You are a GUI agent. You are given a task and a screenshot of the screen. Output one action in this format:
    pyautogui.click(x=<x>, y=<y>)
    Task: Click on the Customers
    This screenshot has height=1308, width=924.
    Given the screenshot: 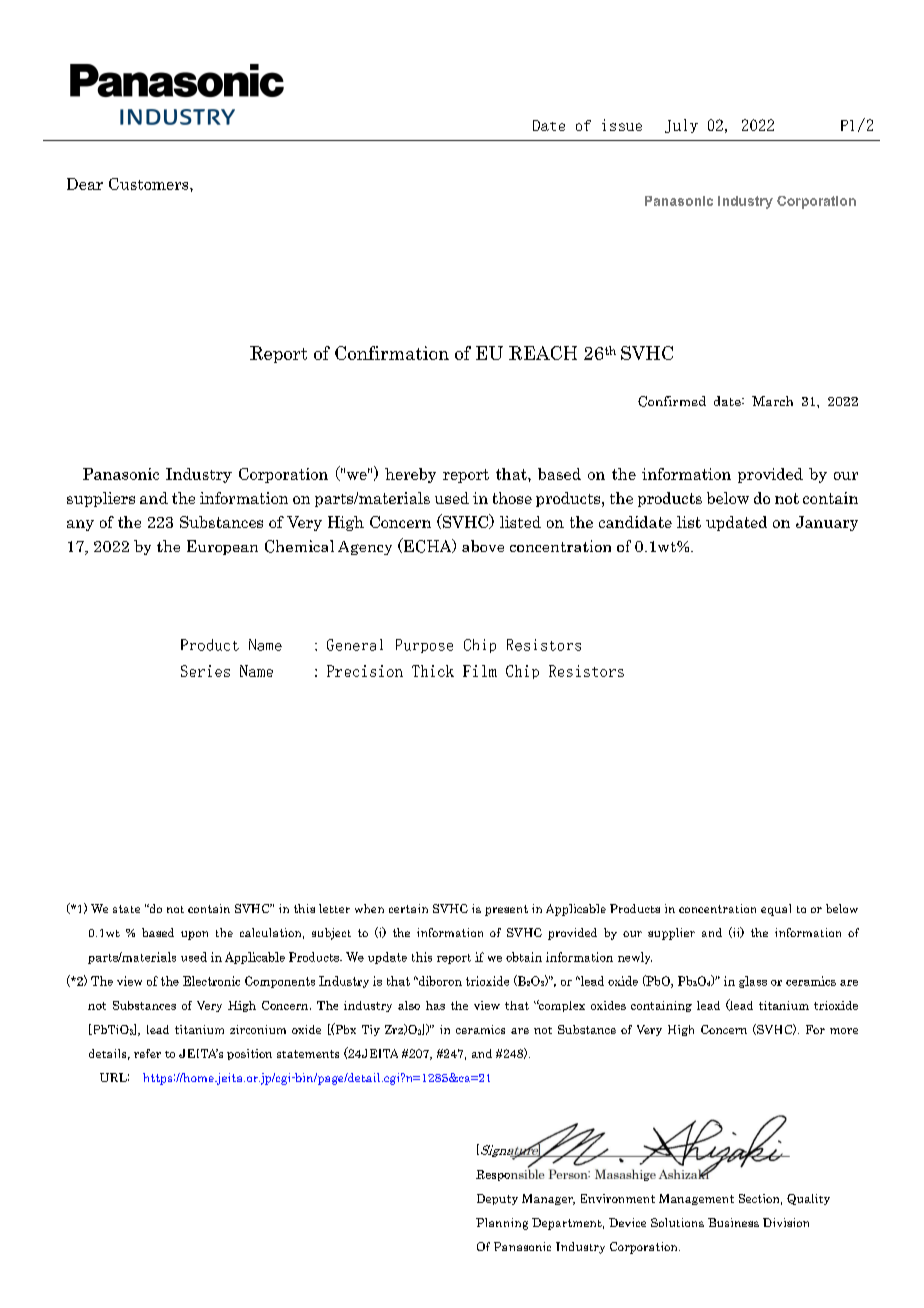 What is the action you would take?
    pyautogui.click(x=150, y=184)
